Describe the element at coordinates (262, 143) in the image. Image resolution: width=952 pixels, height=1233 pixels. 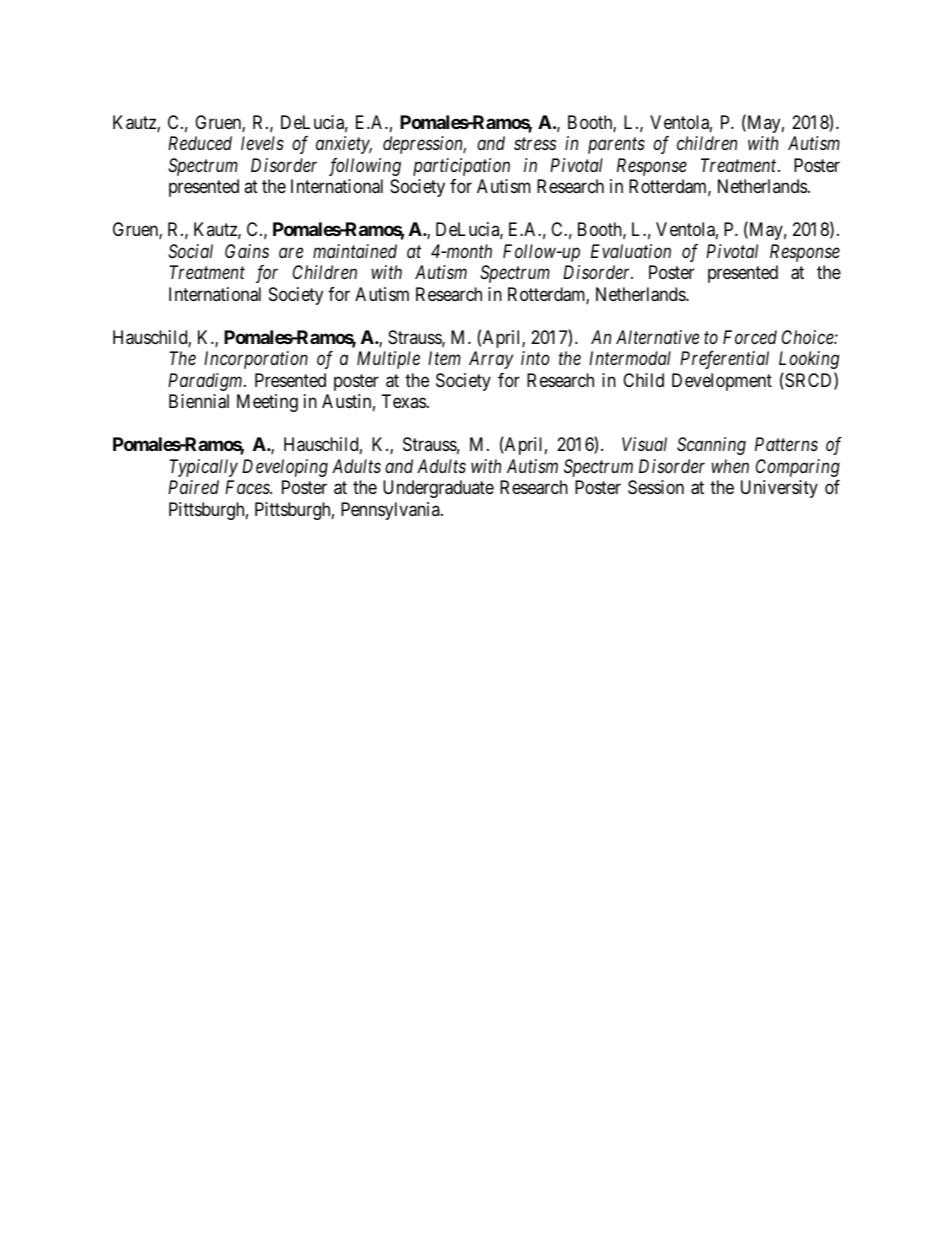
I see `levels` at that location.
